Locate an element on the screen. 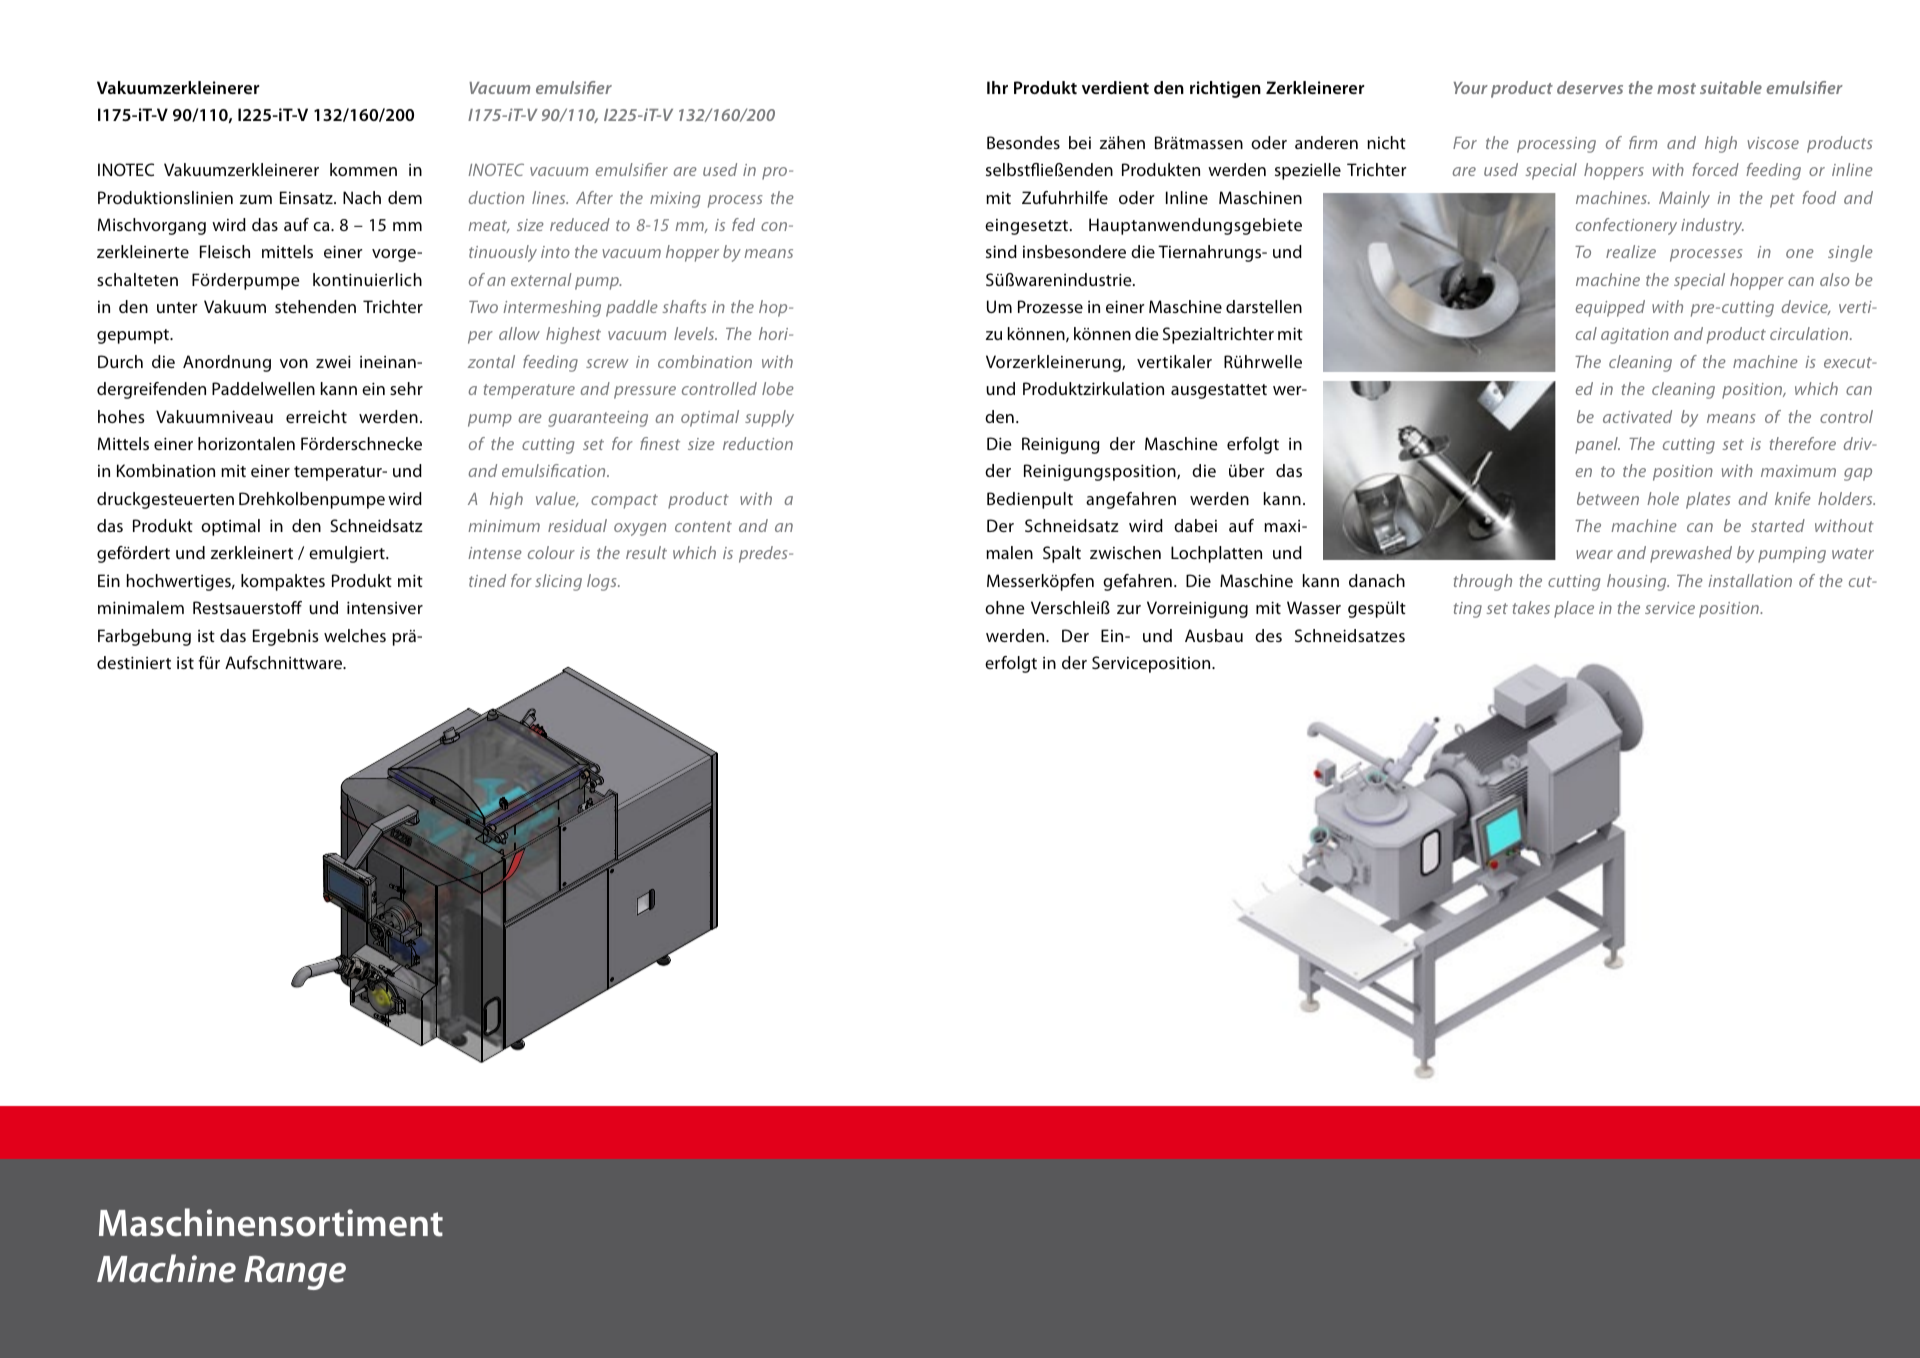 This screenshot has width=1920, height=1358. slicing is located at coordinates (558, 582).
